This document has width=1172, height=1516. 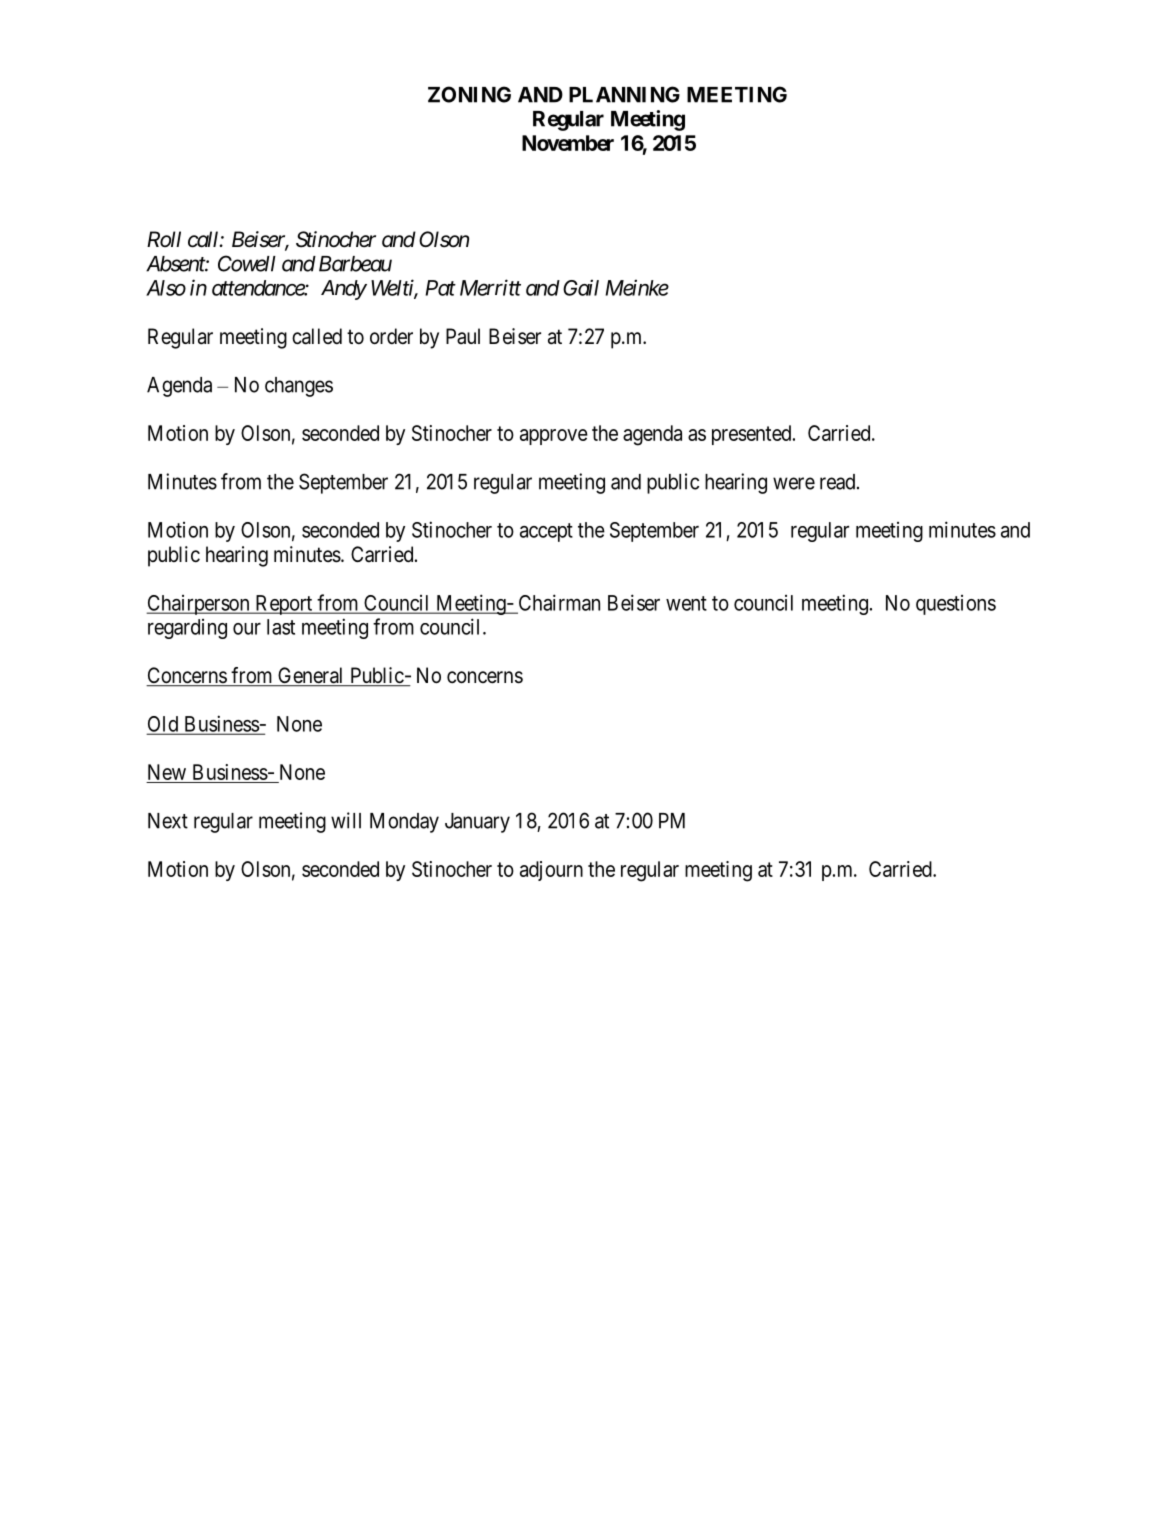 What do you see at coordinates (568, 143) in the document?
I see `November` at bounding box center [568, 143].
